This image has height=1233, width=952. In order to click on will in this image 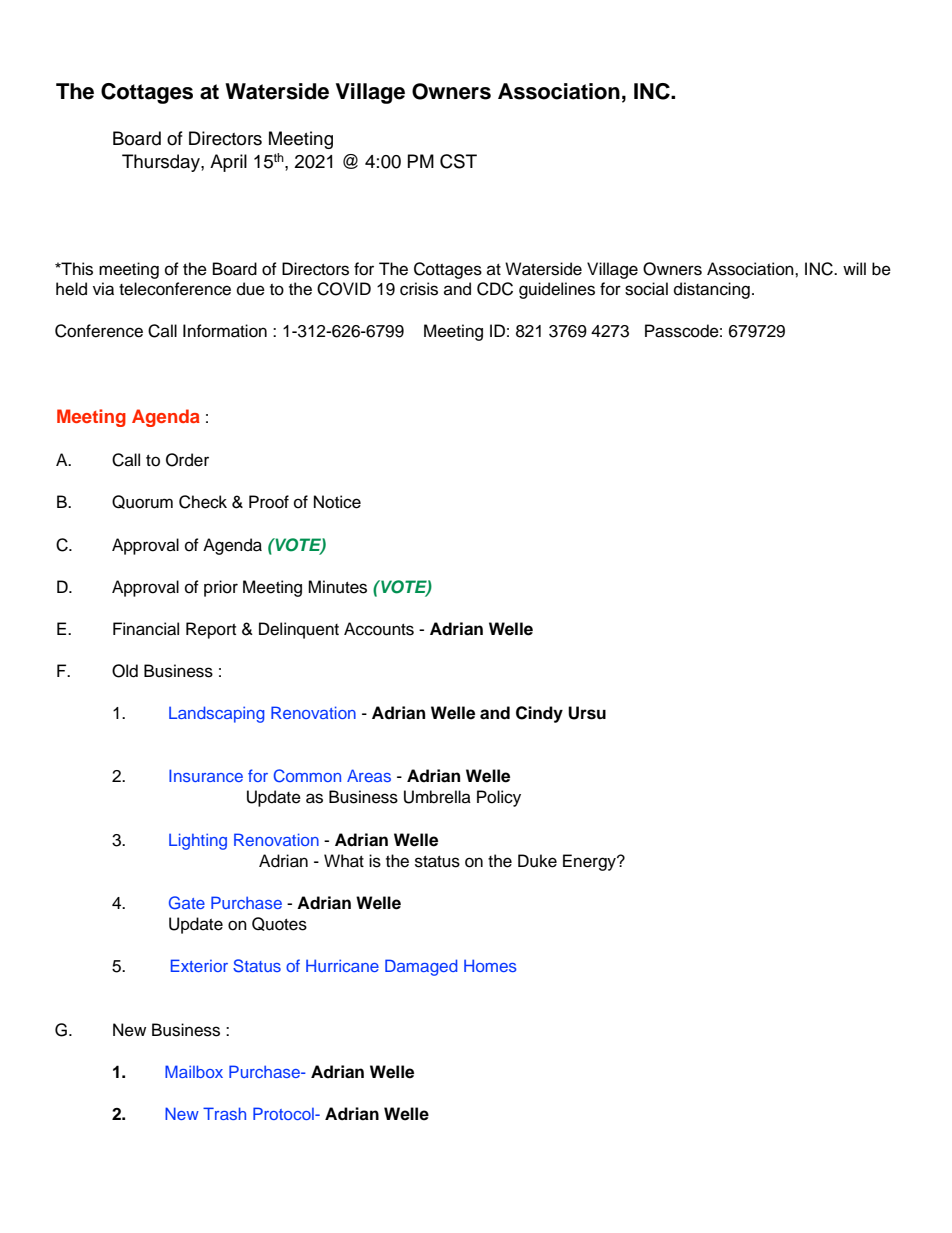, I will do `click(854, 268)`.
